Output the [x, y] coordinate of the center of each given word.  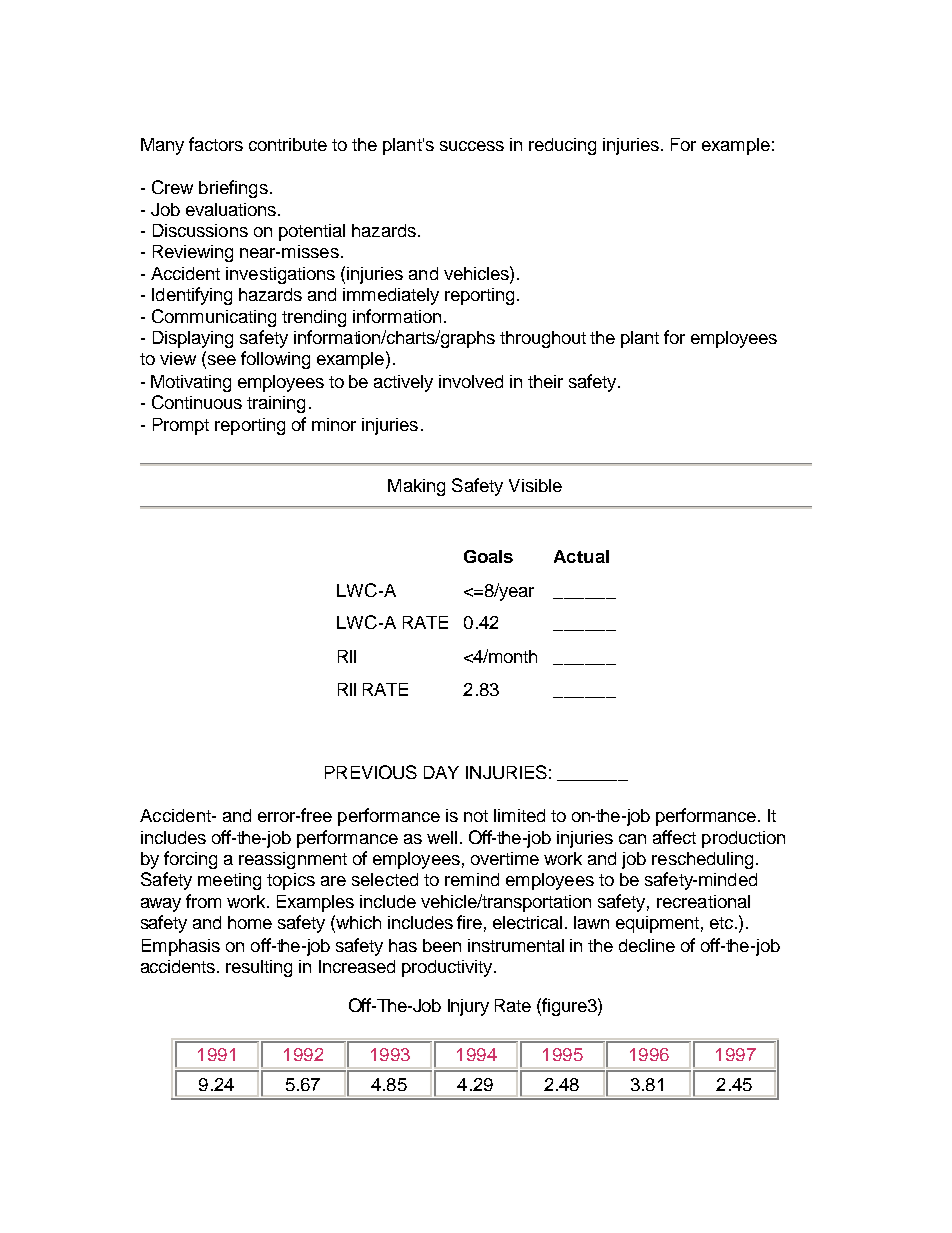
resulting [259, 968]
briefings [233, 189]
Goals [488, 556]
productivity [448, 968]
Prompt [181, 426]
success [472, 146]
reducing [562, 146]
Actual [581, 556]
